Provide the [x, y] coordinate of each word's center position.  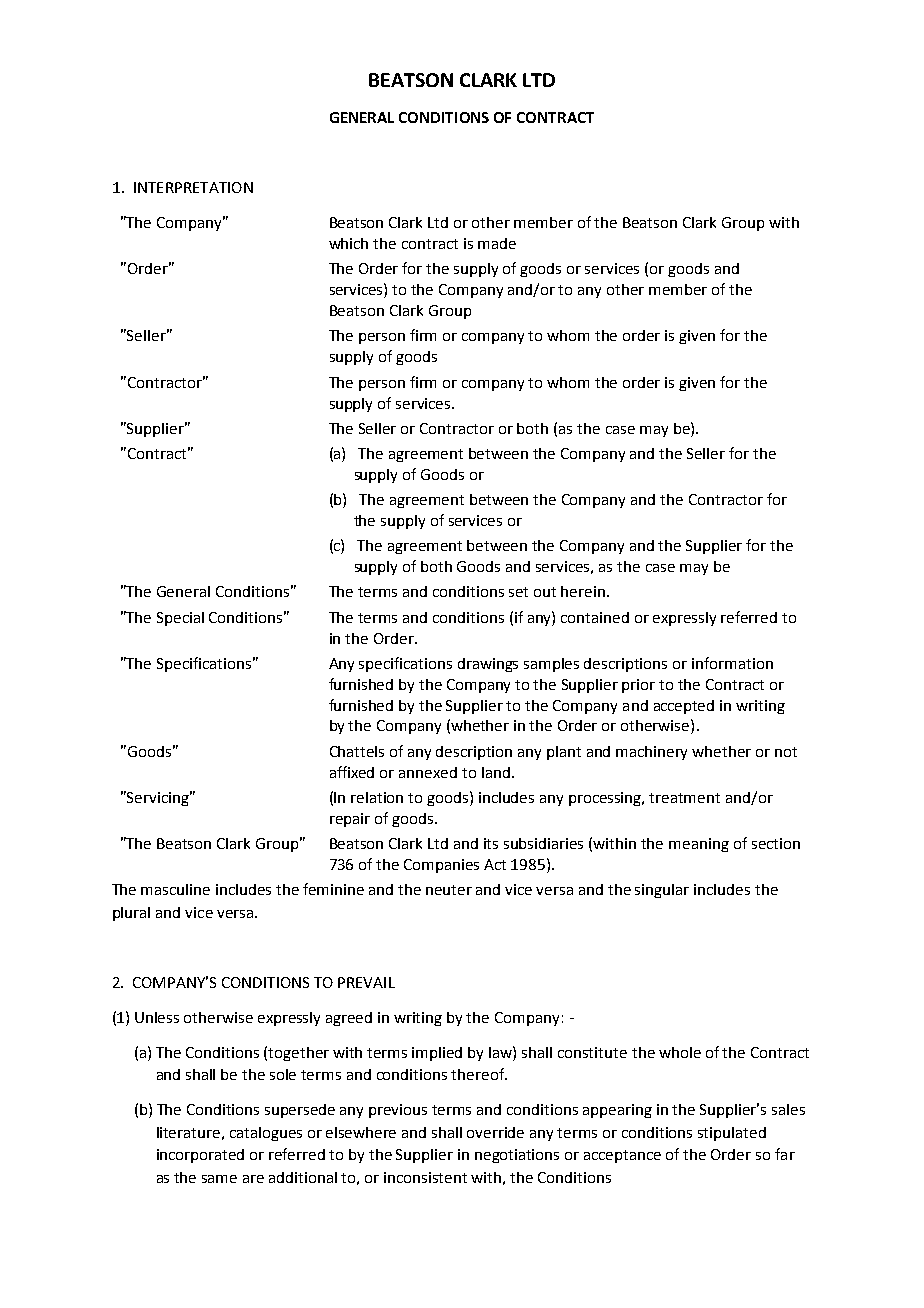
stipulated [732, 1134]
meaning [699, 845]
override [495, 1132]
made [497, 243]
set [518, 592]
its [491, 843]
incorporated [200, 1156]
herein [583, 591]
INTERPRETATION [193, 187]
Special [180, 619]
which [348, 243]
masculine [175, 889]
